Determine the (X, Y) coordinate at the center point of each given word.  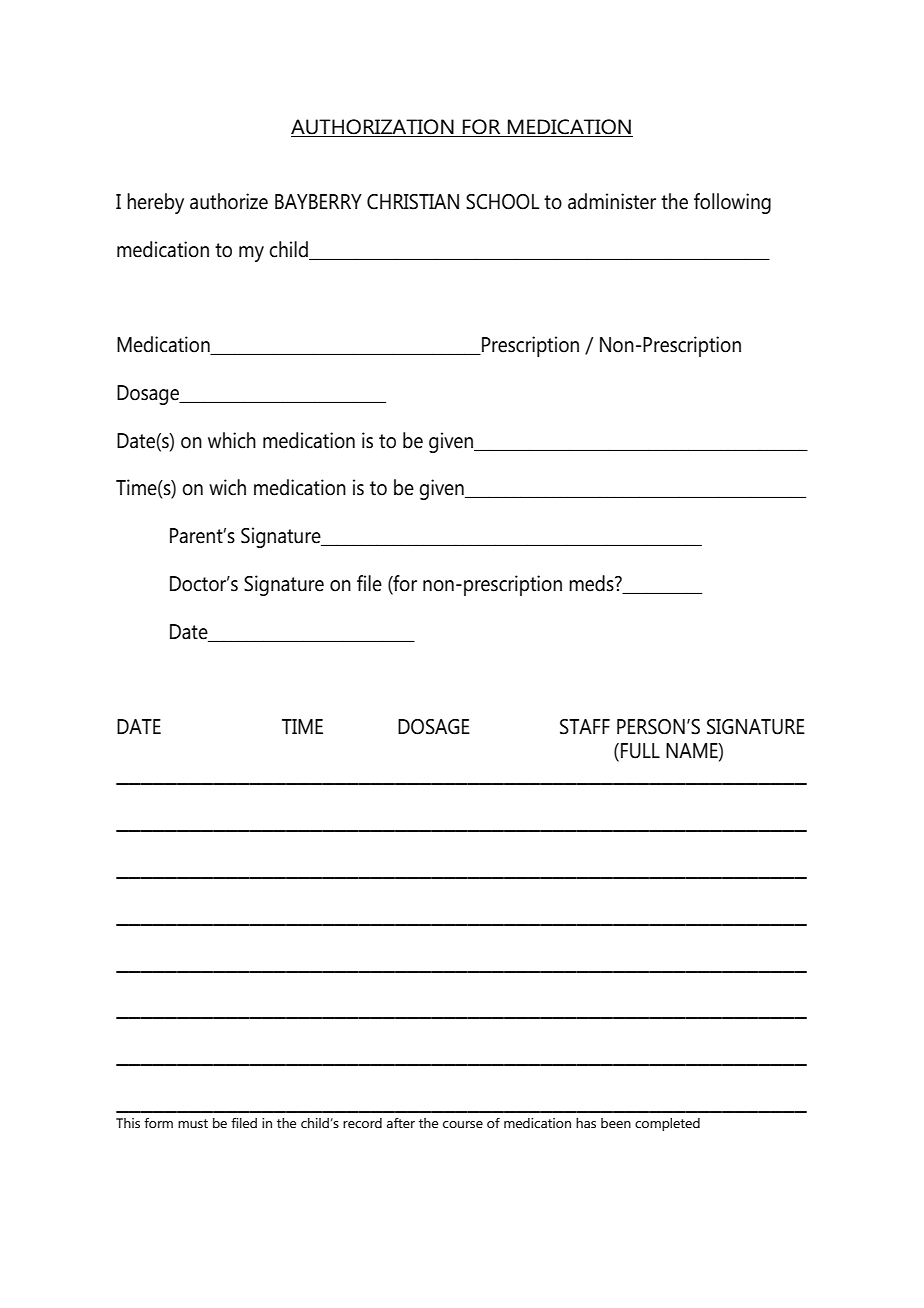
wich (227, 487)
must (193, 1123)
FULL (640, 751)
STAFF (585, 727)
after (401, 1123)
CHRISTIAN (413, 202)
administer (612, 201)
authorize (229, 201)
